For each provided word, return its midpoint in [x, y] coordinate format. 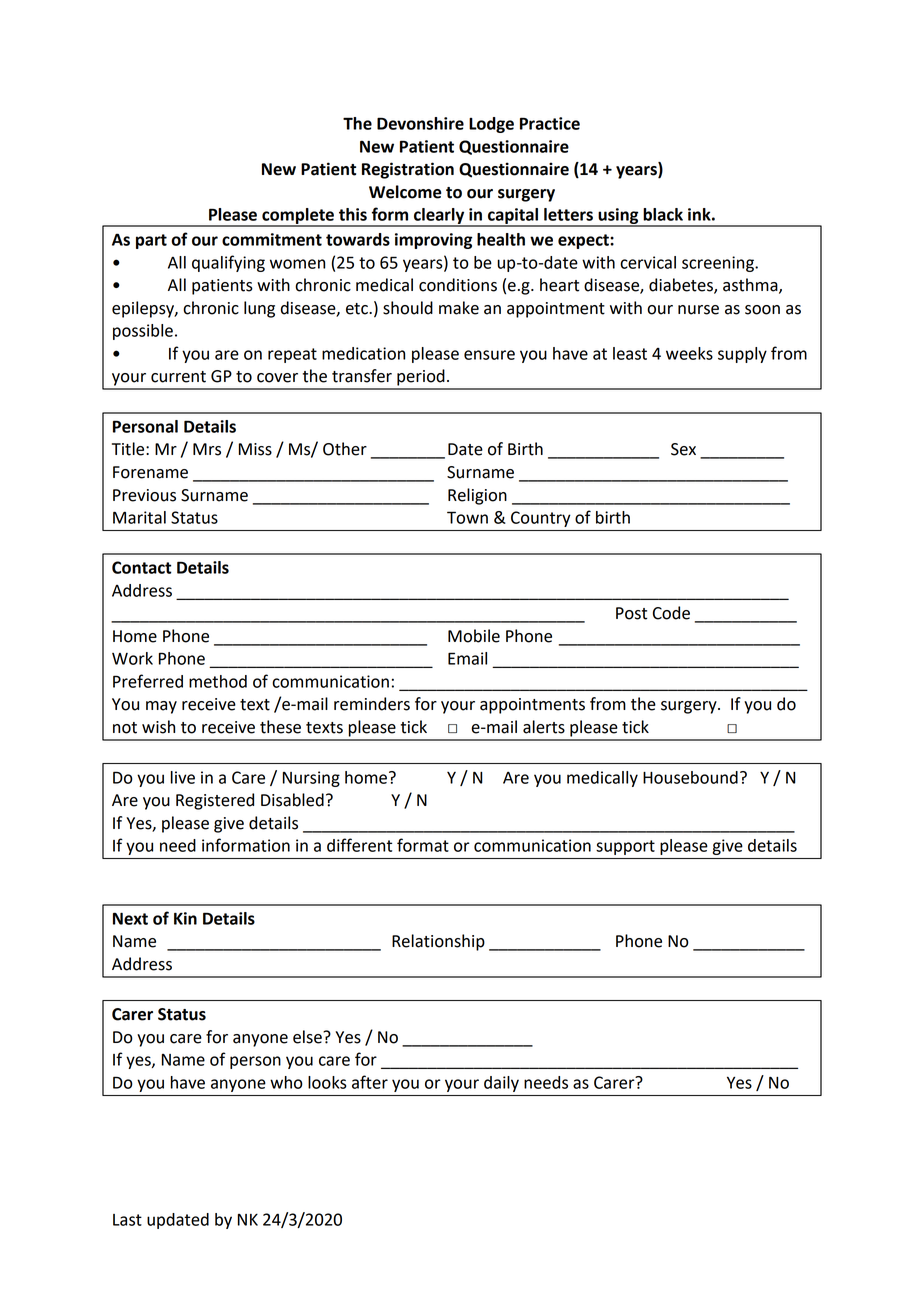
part [151, 241]
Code [671, 613]
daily [501, 1084]
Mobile [474, 636]
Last [127, 1220]
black [663, 214]
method [218, 681]
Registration [408, 170]
